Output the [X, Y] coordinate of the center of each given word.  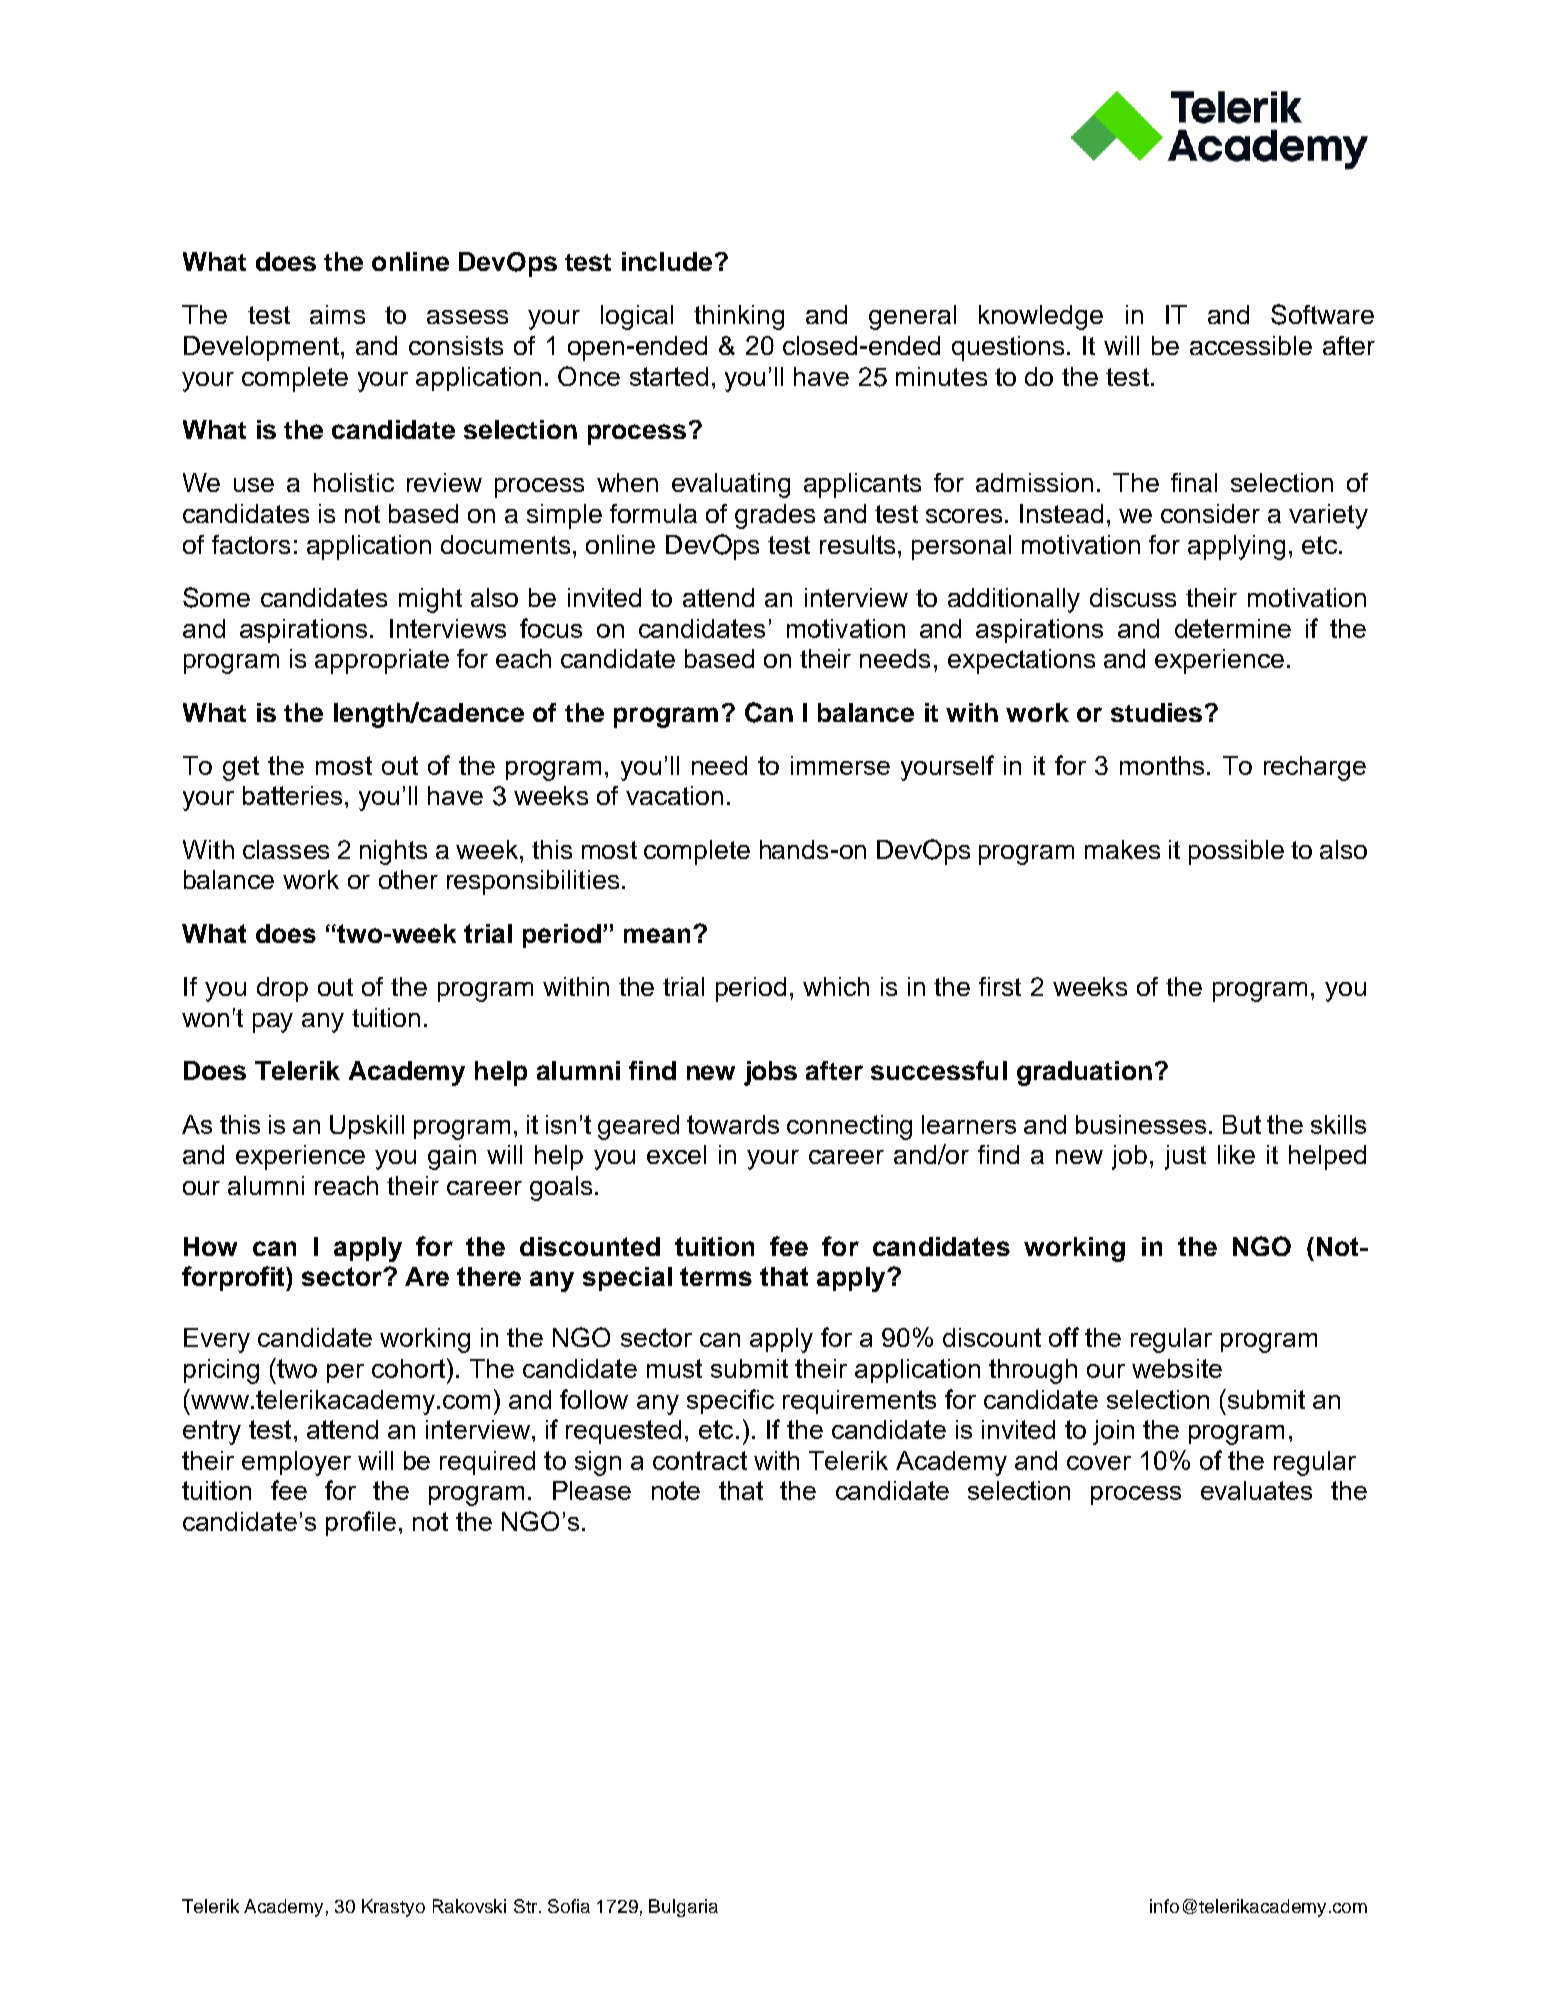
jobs [770, 1073]
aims [337, 314]
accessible [1251, 345]
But [1242, 1124]
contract [700, 1460]
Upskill [367, 1127]
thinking [739, 317]
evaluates [1256, 1490]
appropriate [382, 661]
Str [527, 1906]
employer [296, 1463]
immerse [840, 765]
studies [1156, 712]
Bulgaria [683, 1908]
